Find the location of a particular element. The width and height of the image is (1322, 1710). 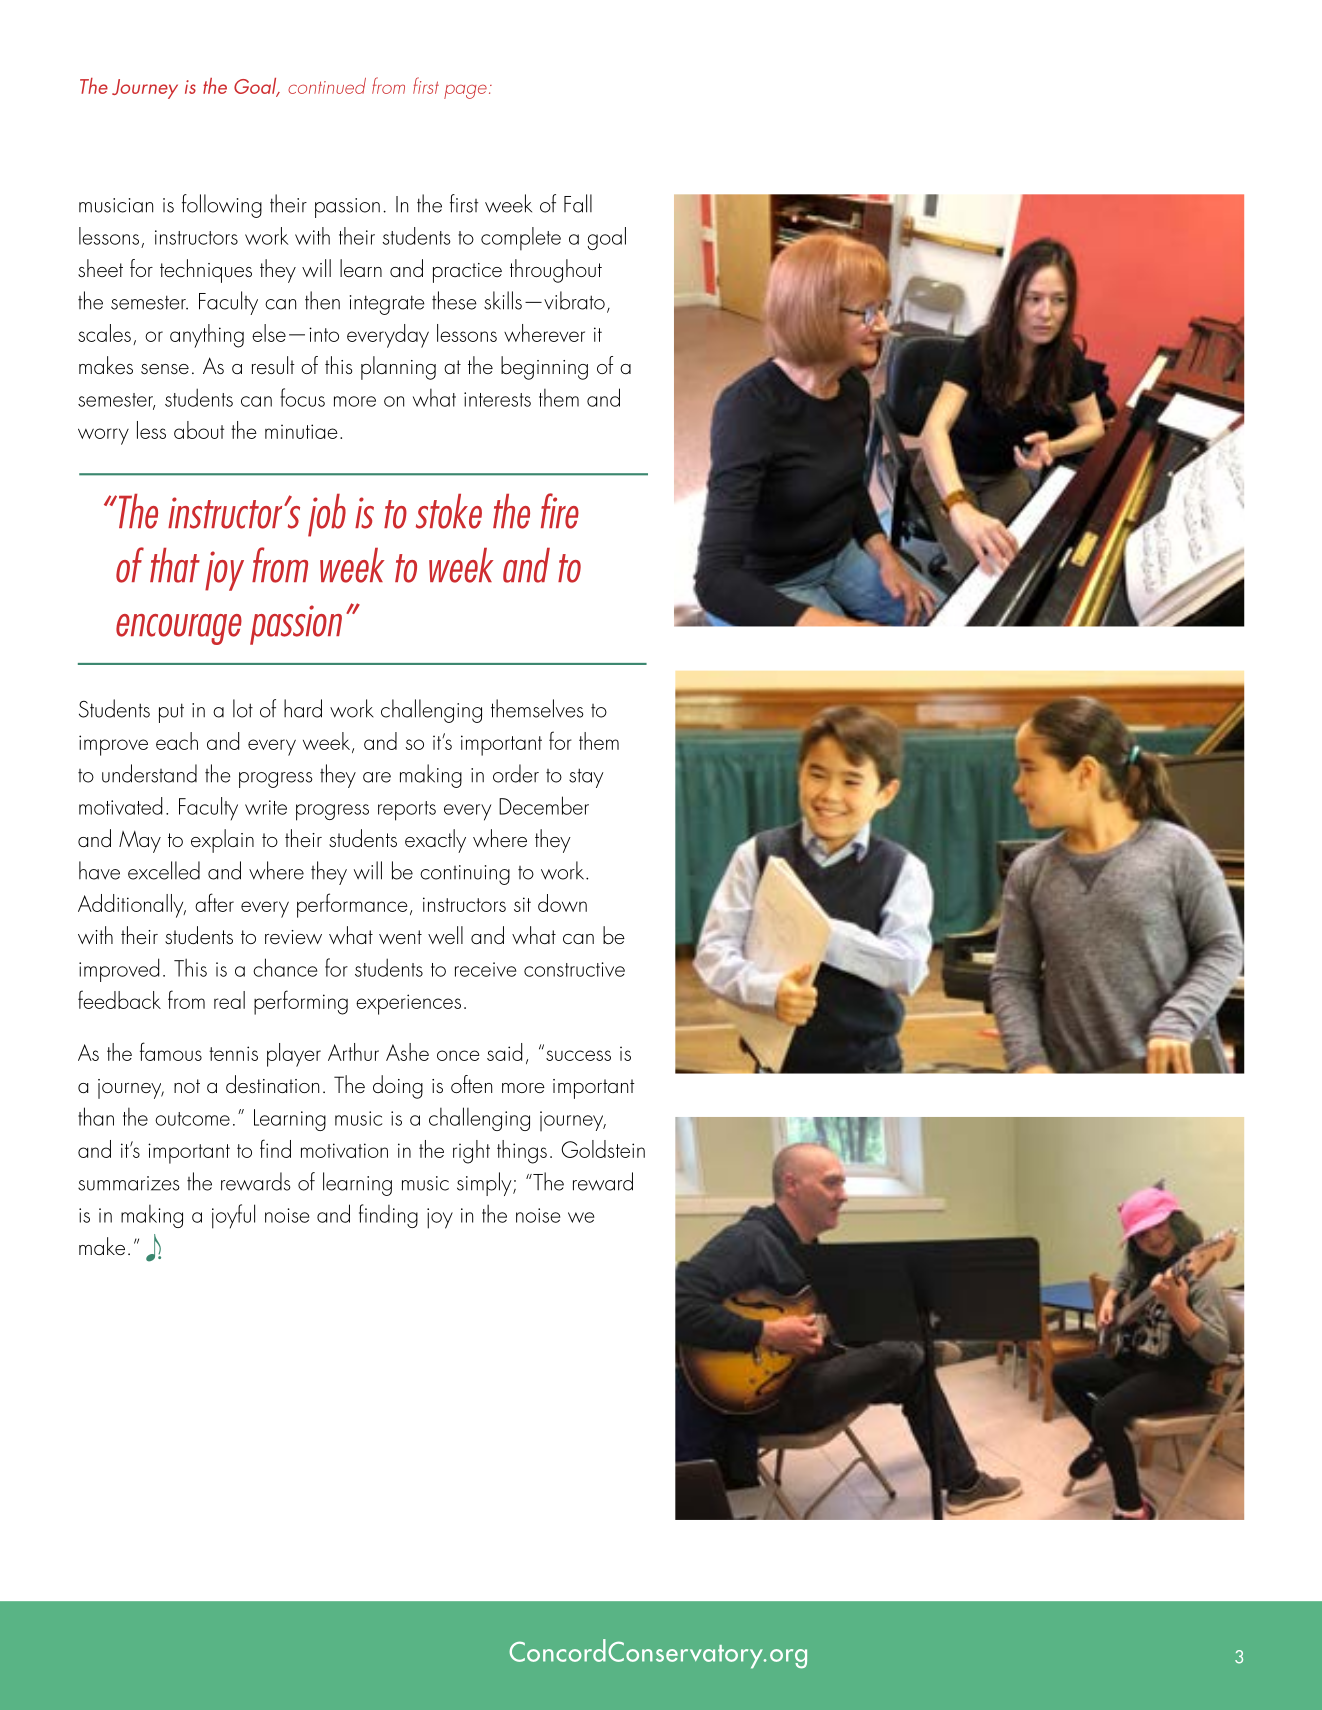

fire is located at coordinates (560, 511).
